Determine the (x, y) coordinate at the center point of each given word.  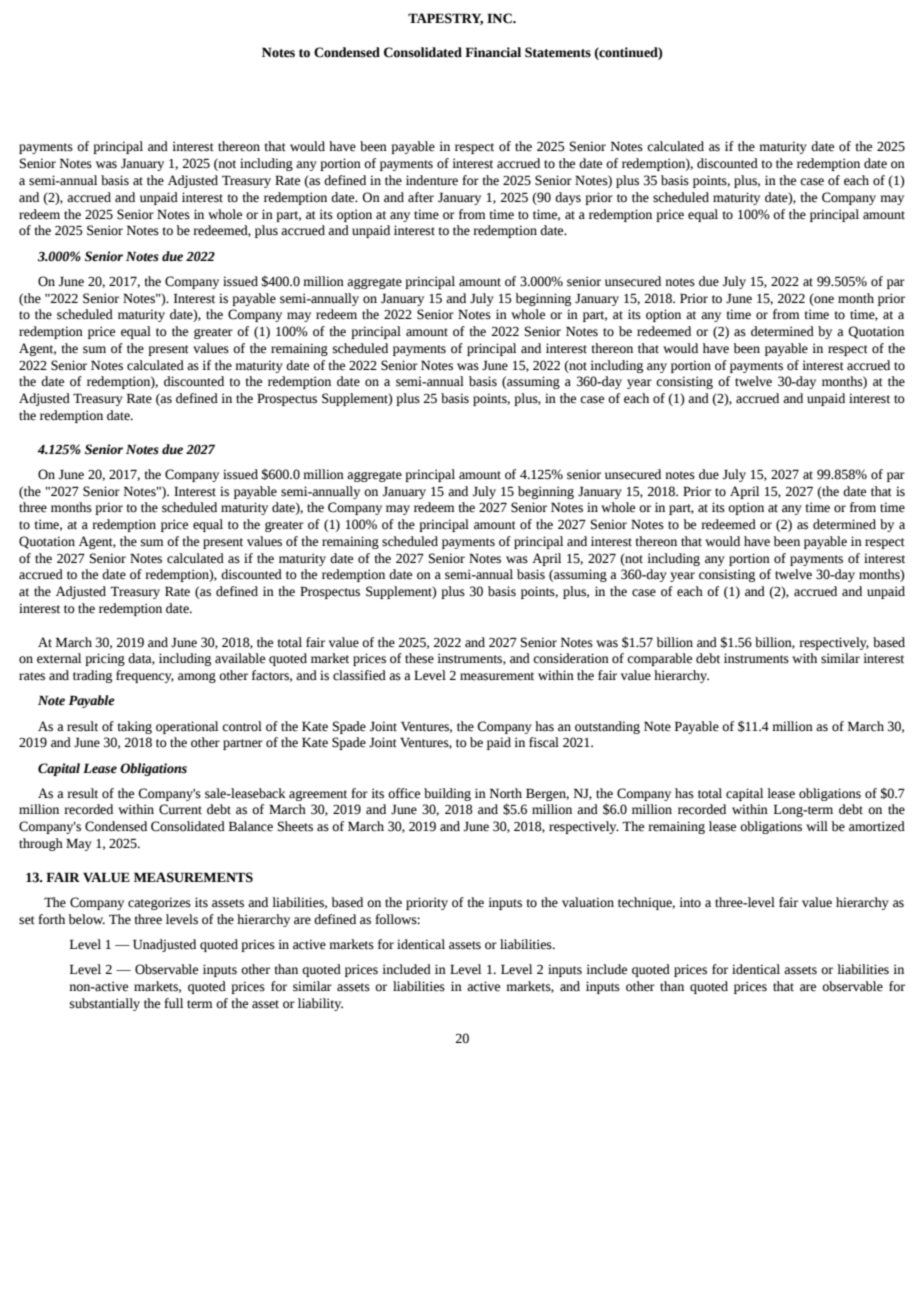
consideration (571, 658)
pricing (105, 659)
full (173, 1003)
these (419, 658)
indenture (432, 180)
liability (320, 1004)
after (421, 197)
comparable (659, 659)
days (568, 198)
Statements (558, 52)
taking (134, 727)
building (447, 794)
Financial (493, 52)
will (817, 826)
